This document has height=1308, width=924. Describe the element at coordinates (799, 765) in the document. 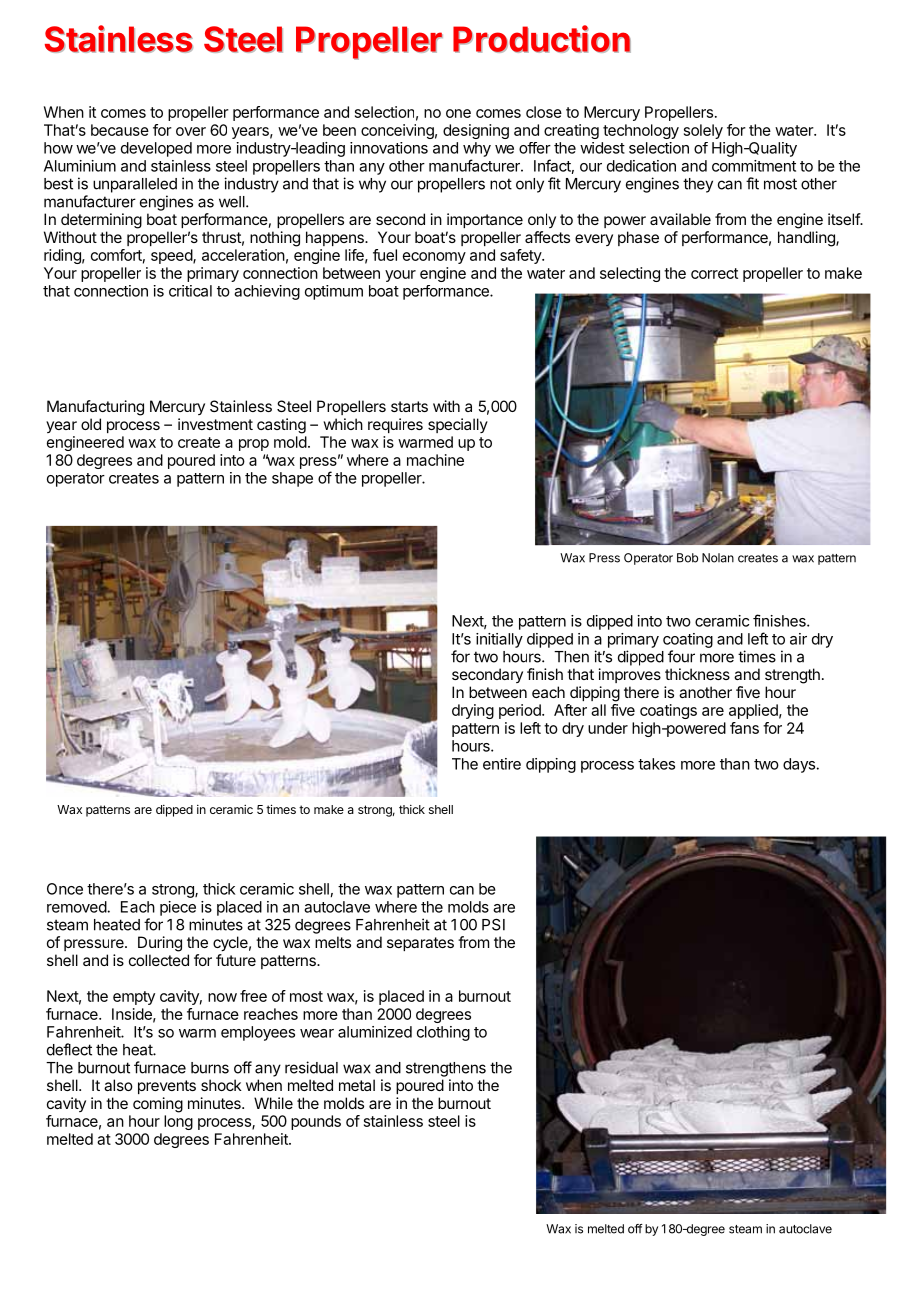

I see `days` at that location.
